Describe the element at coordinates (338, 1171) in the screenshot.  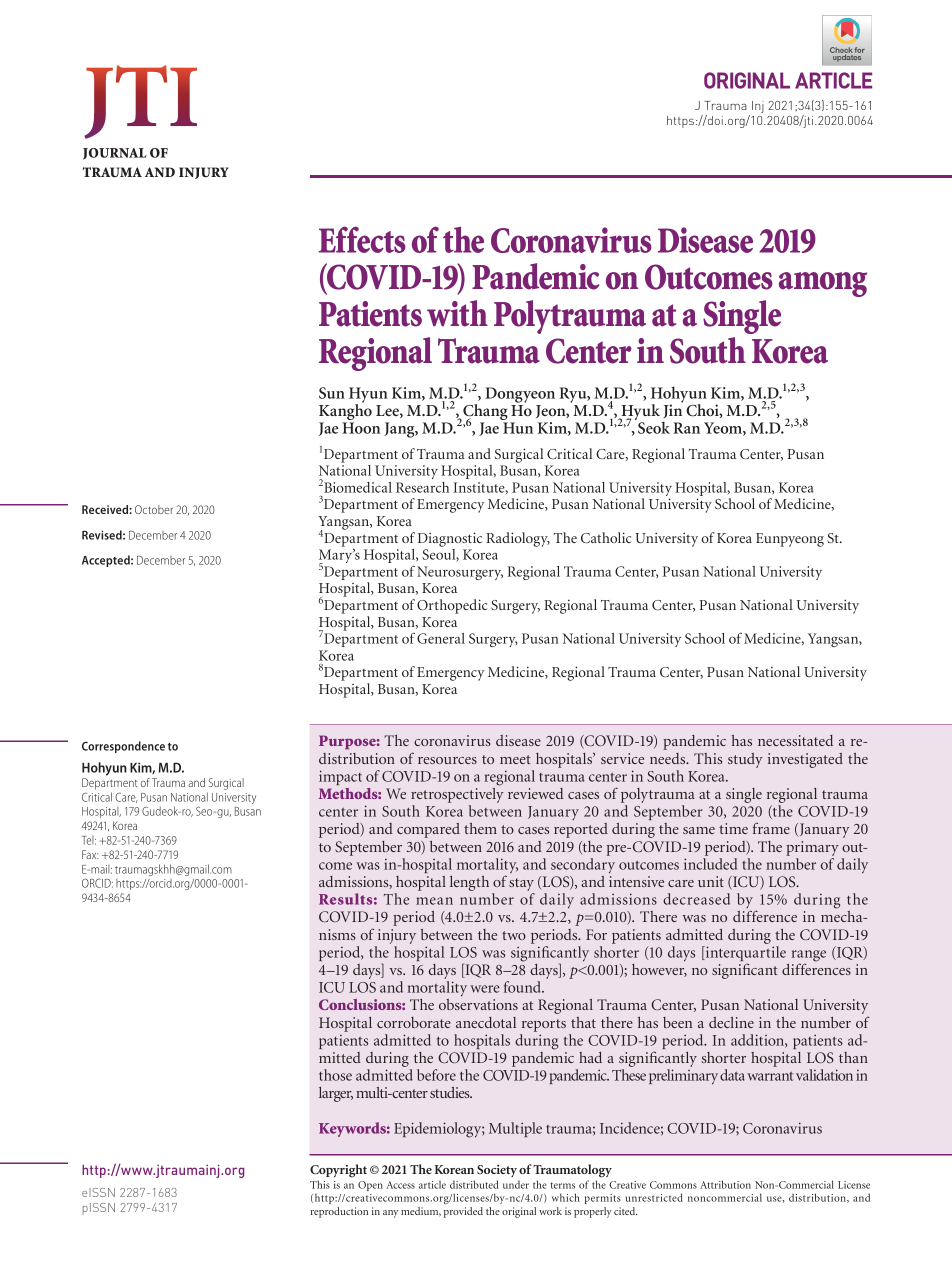
I see `Copyright` at that location.
